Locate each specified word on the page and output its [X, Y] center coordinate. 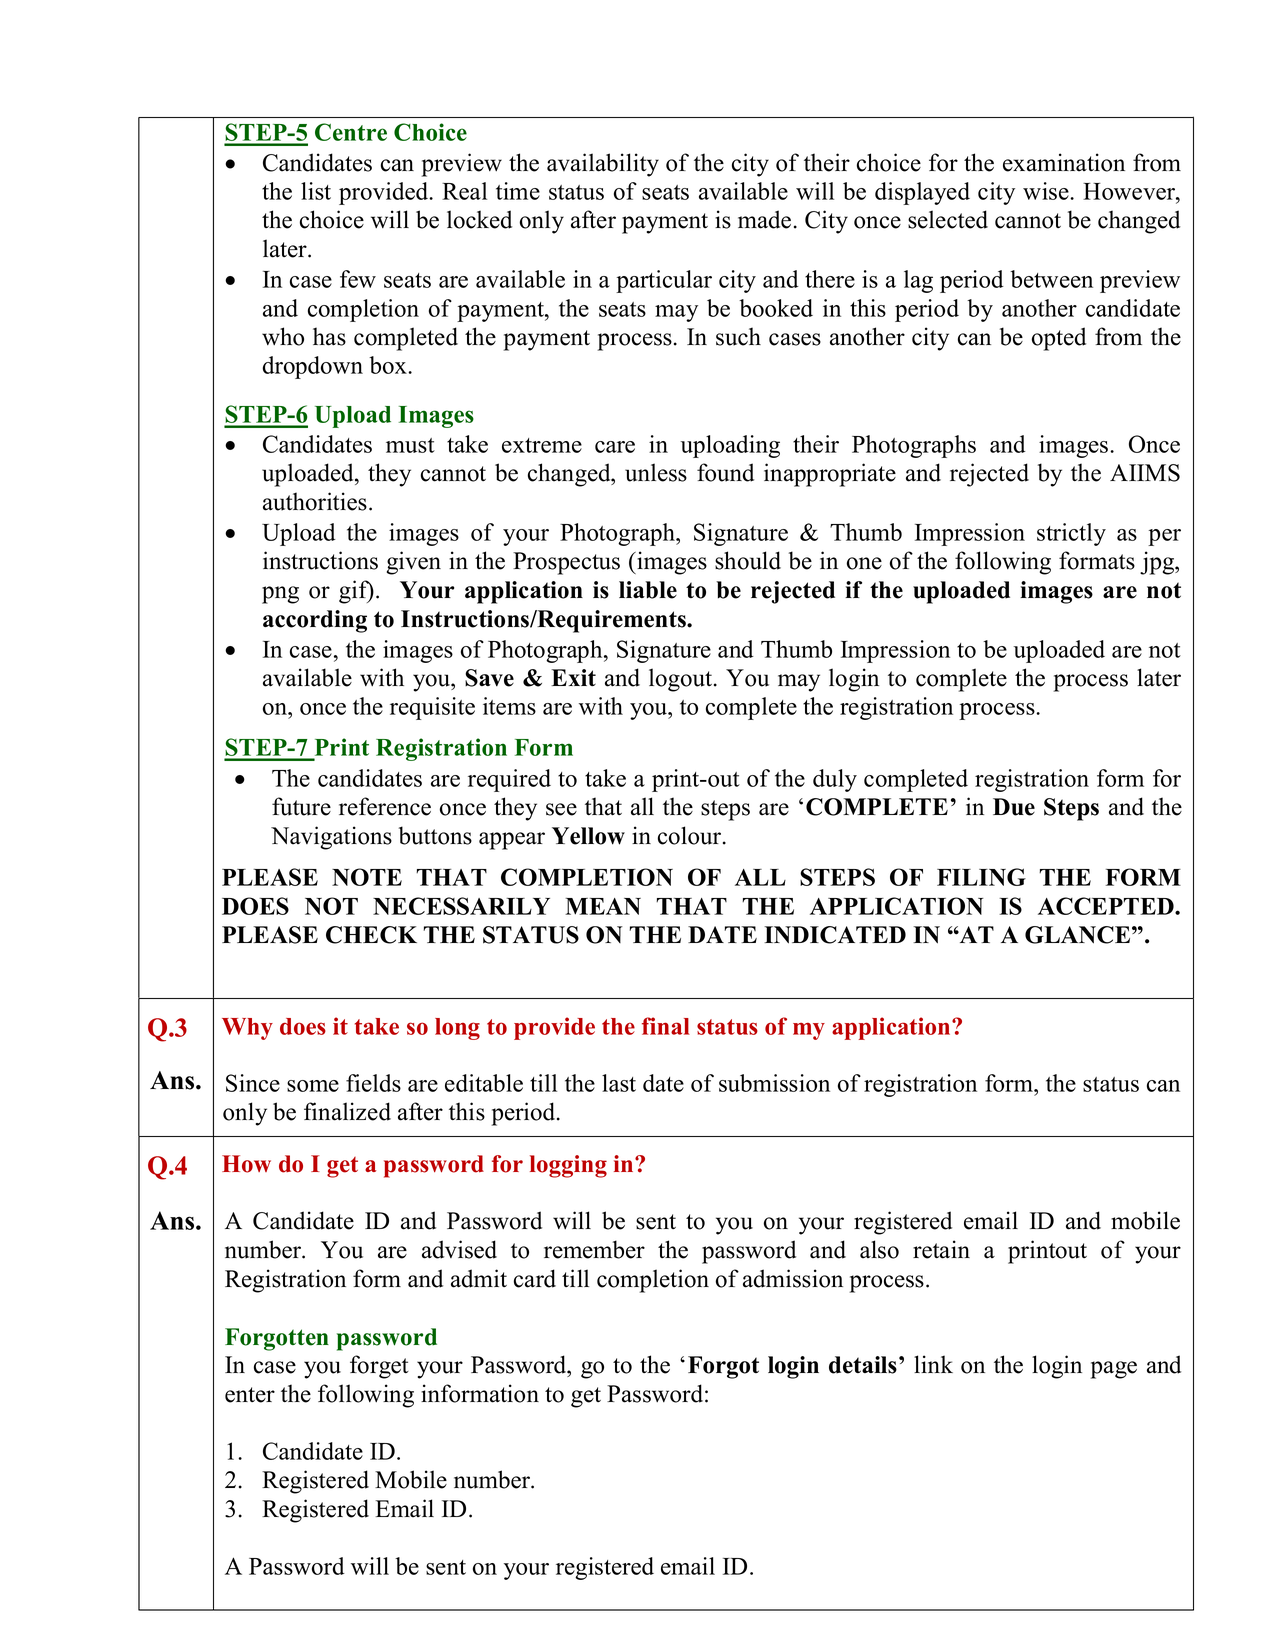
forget [379, 1367]
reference [385, 806]
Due [1014, 807]
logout [682, 680]
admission [793, 1278]
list [316, 191]
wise [1047, 191]
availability [603, 165]
